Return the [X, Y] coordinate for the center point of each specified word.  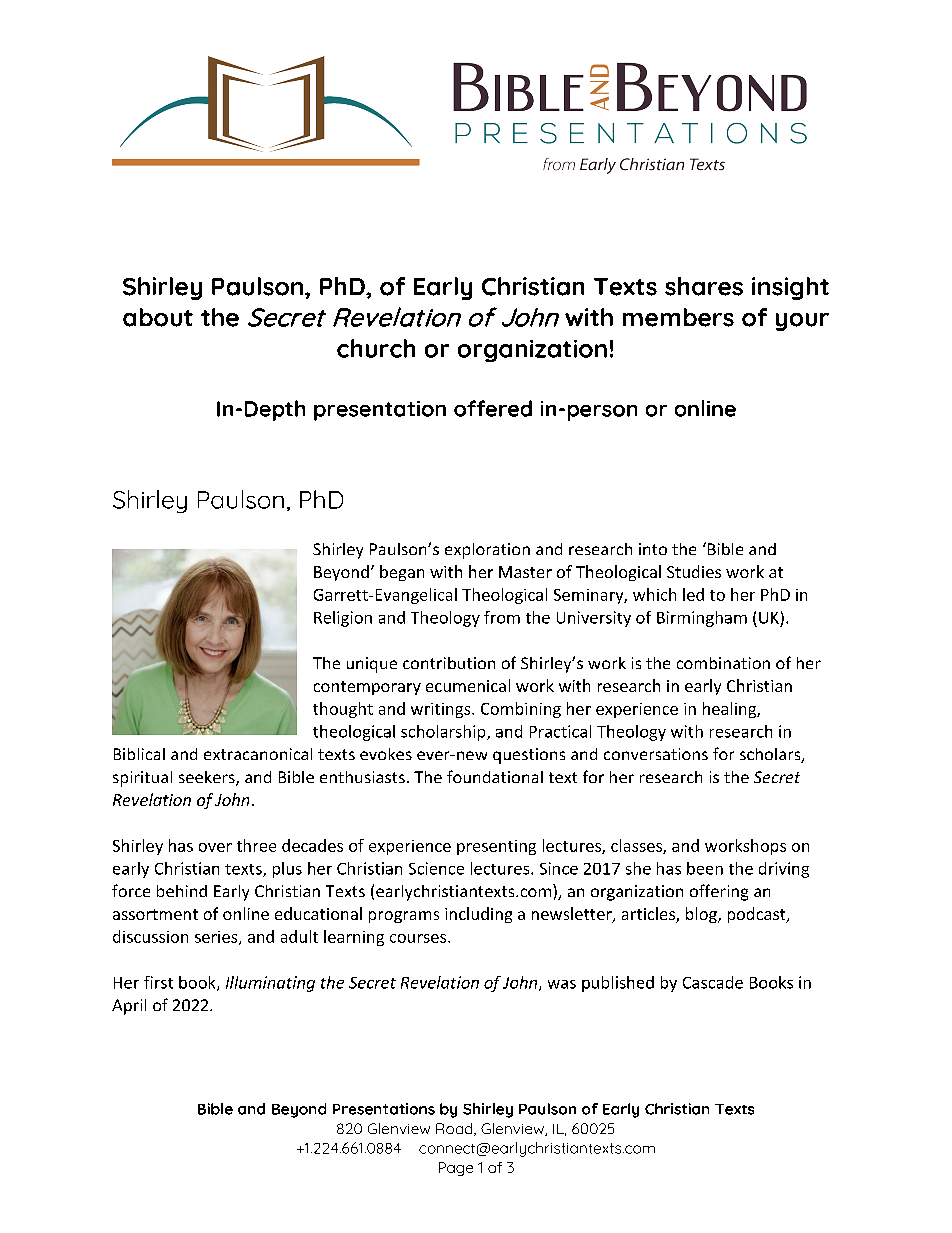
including [478, 915]
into [653, 549]
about [158, 317]
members [678, 317]
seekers [208, 778]
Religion [343, 619]
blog [702, 915]
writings [442, 710]
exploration [487, 551]
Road [455, 1129]
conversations [656, 754]
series [217, 938]
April [129, 1007]
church [376, 348]
